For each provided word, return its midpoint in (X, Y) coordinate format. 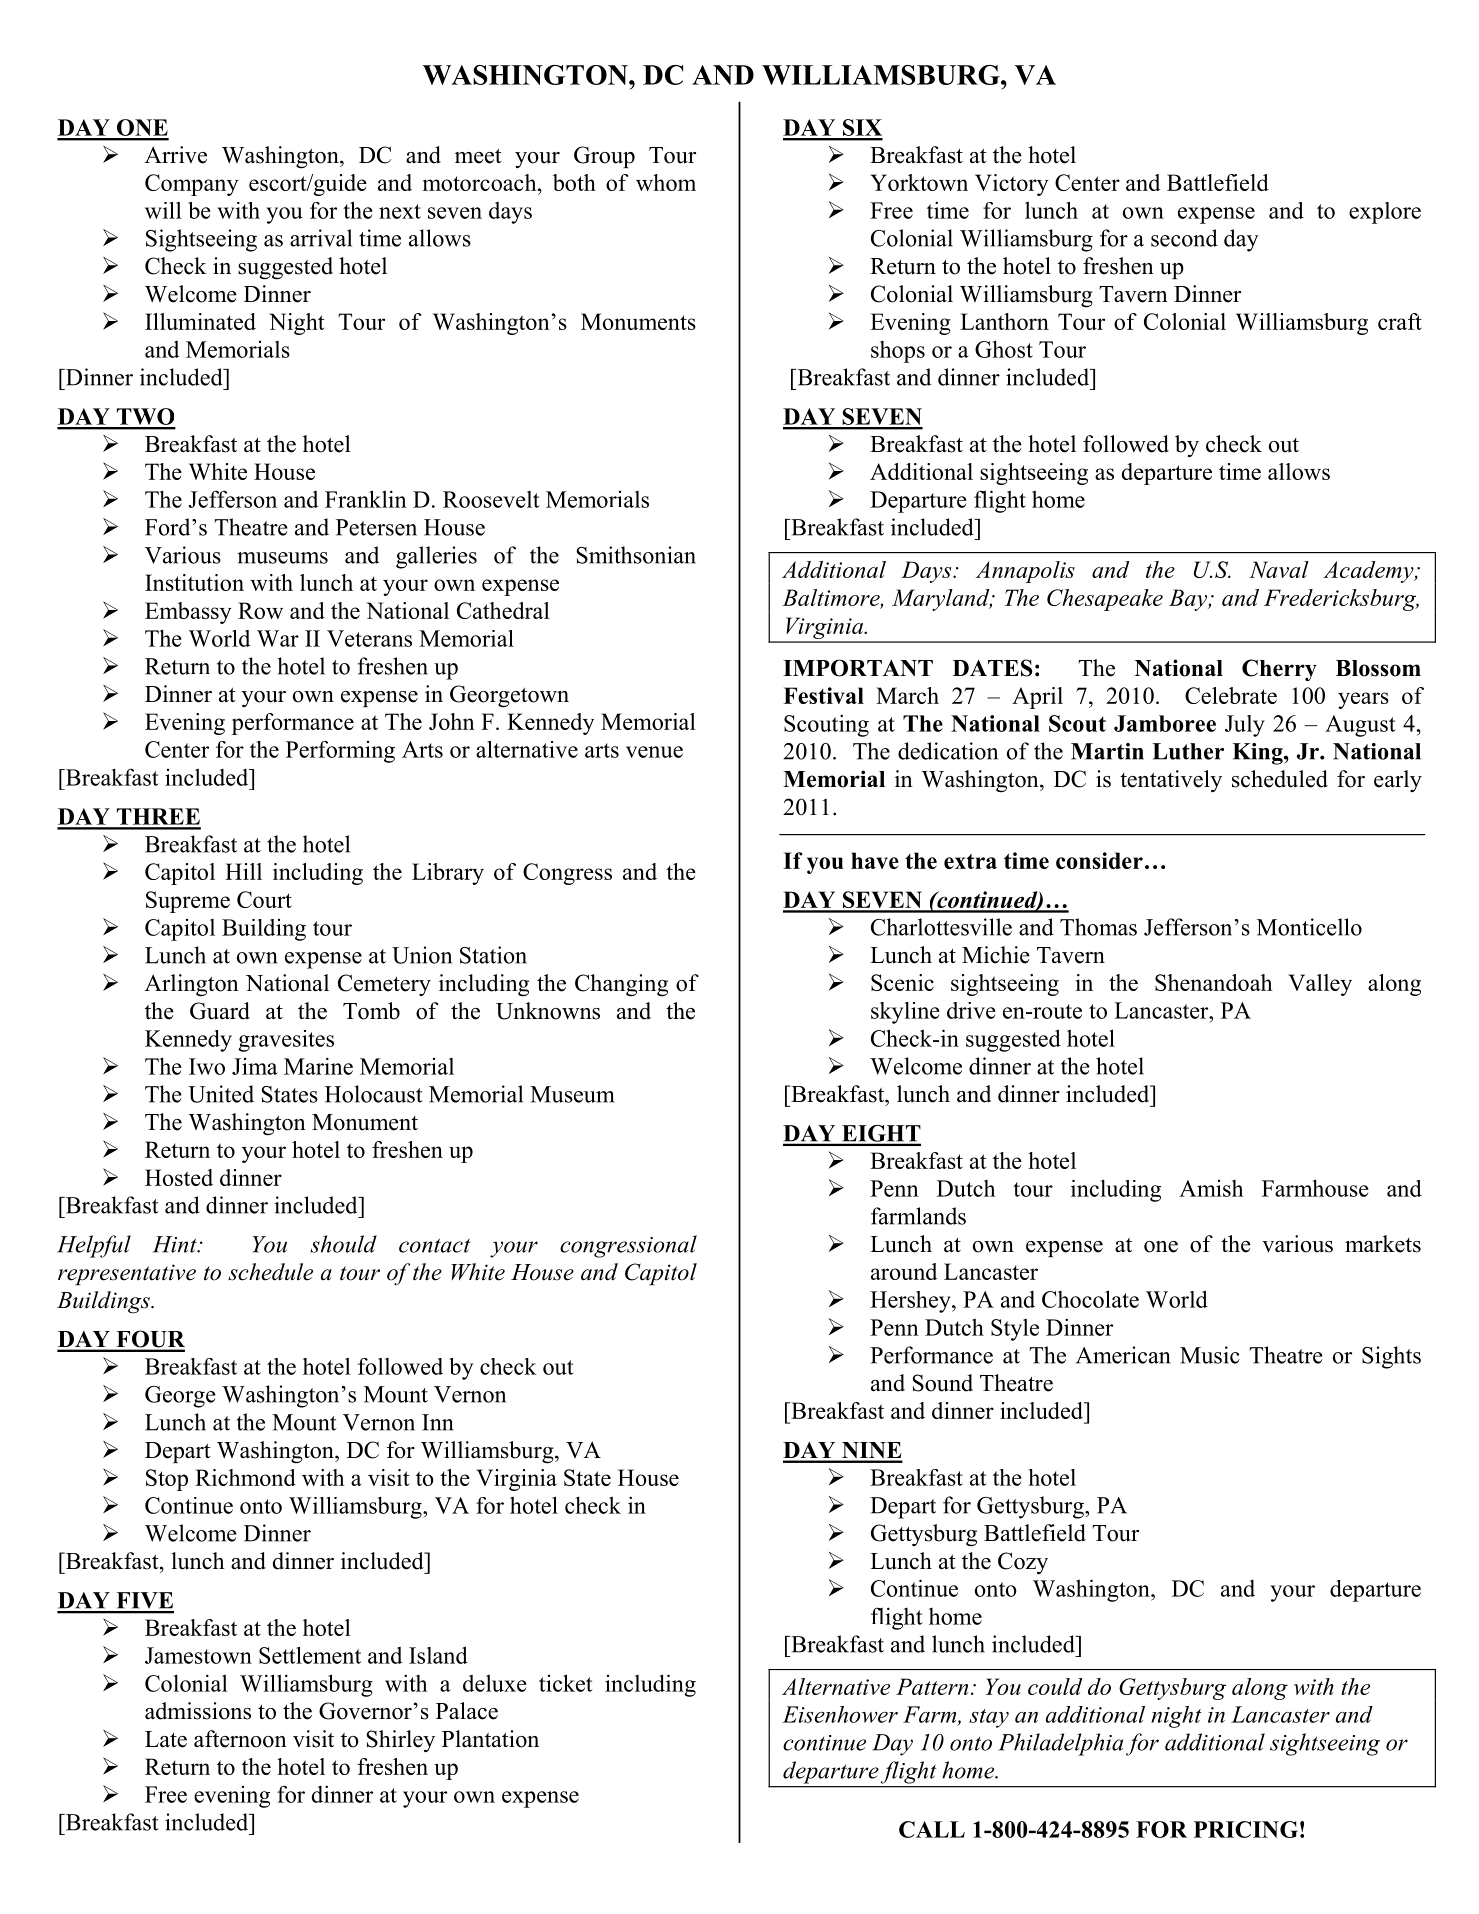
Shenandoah (1214, 982)
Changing (621, 985)
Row (260, 610)
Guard (220, 1011)
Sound (942, 1383)
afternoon (240, 1739)
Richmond (245, 1477)
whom (666, 182)
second (1184, 238)
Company (192, 185)
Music (1210, 1355)
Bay (1189, 600)
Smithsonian (636, 555)
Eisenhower (840, 1714)
